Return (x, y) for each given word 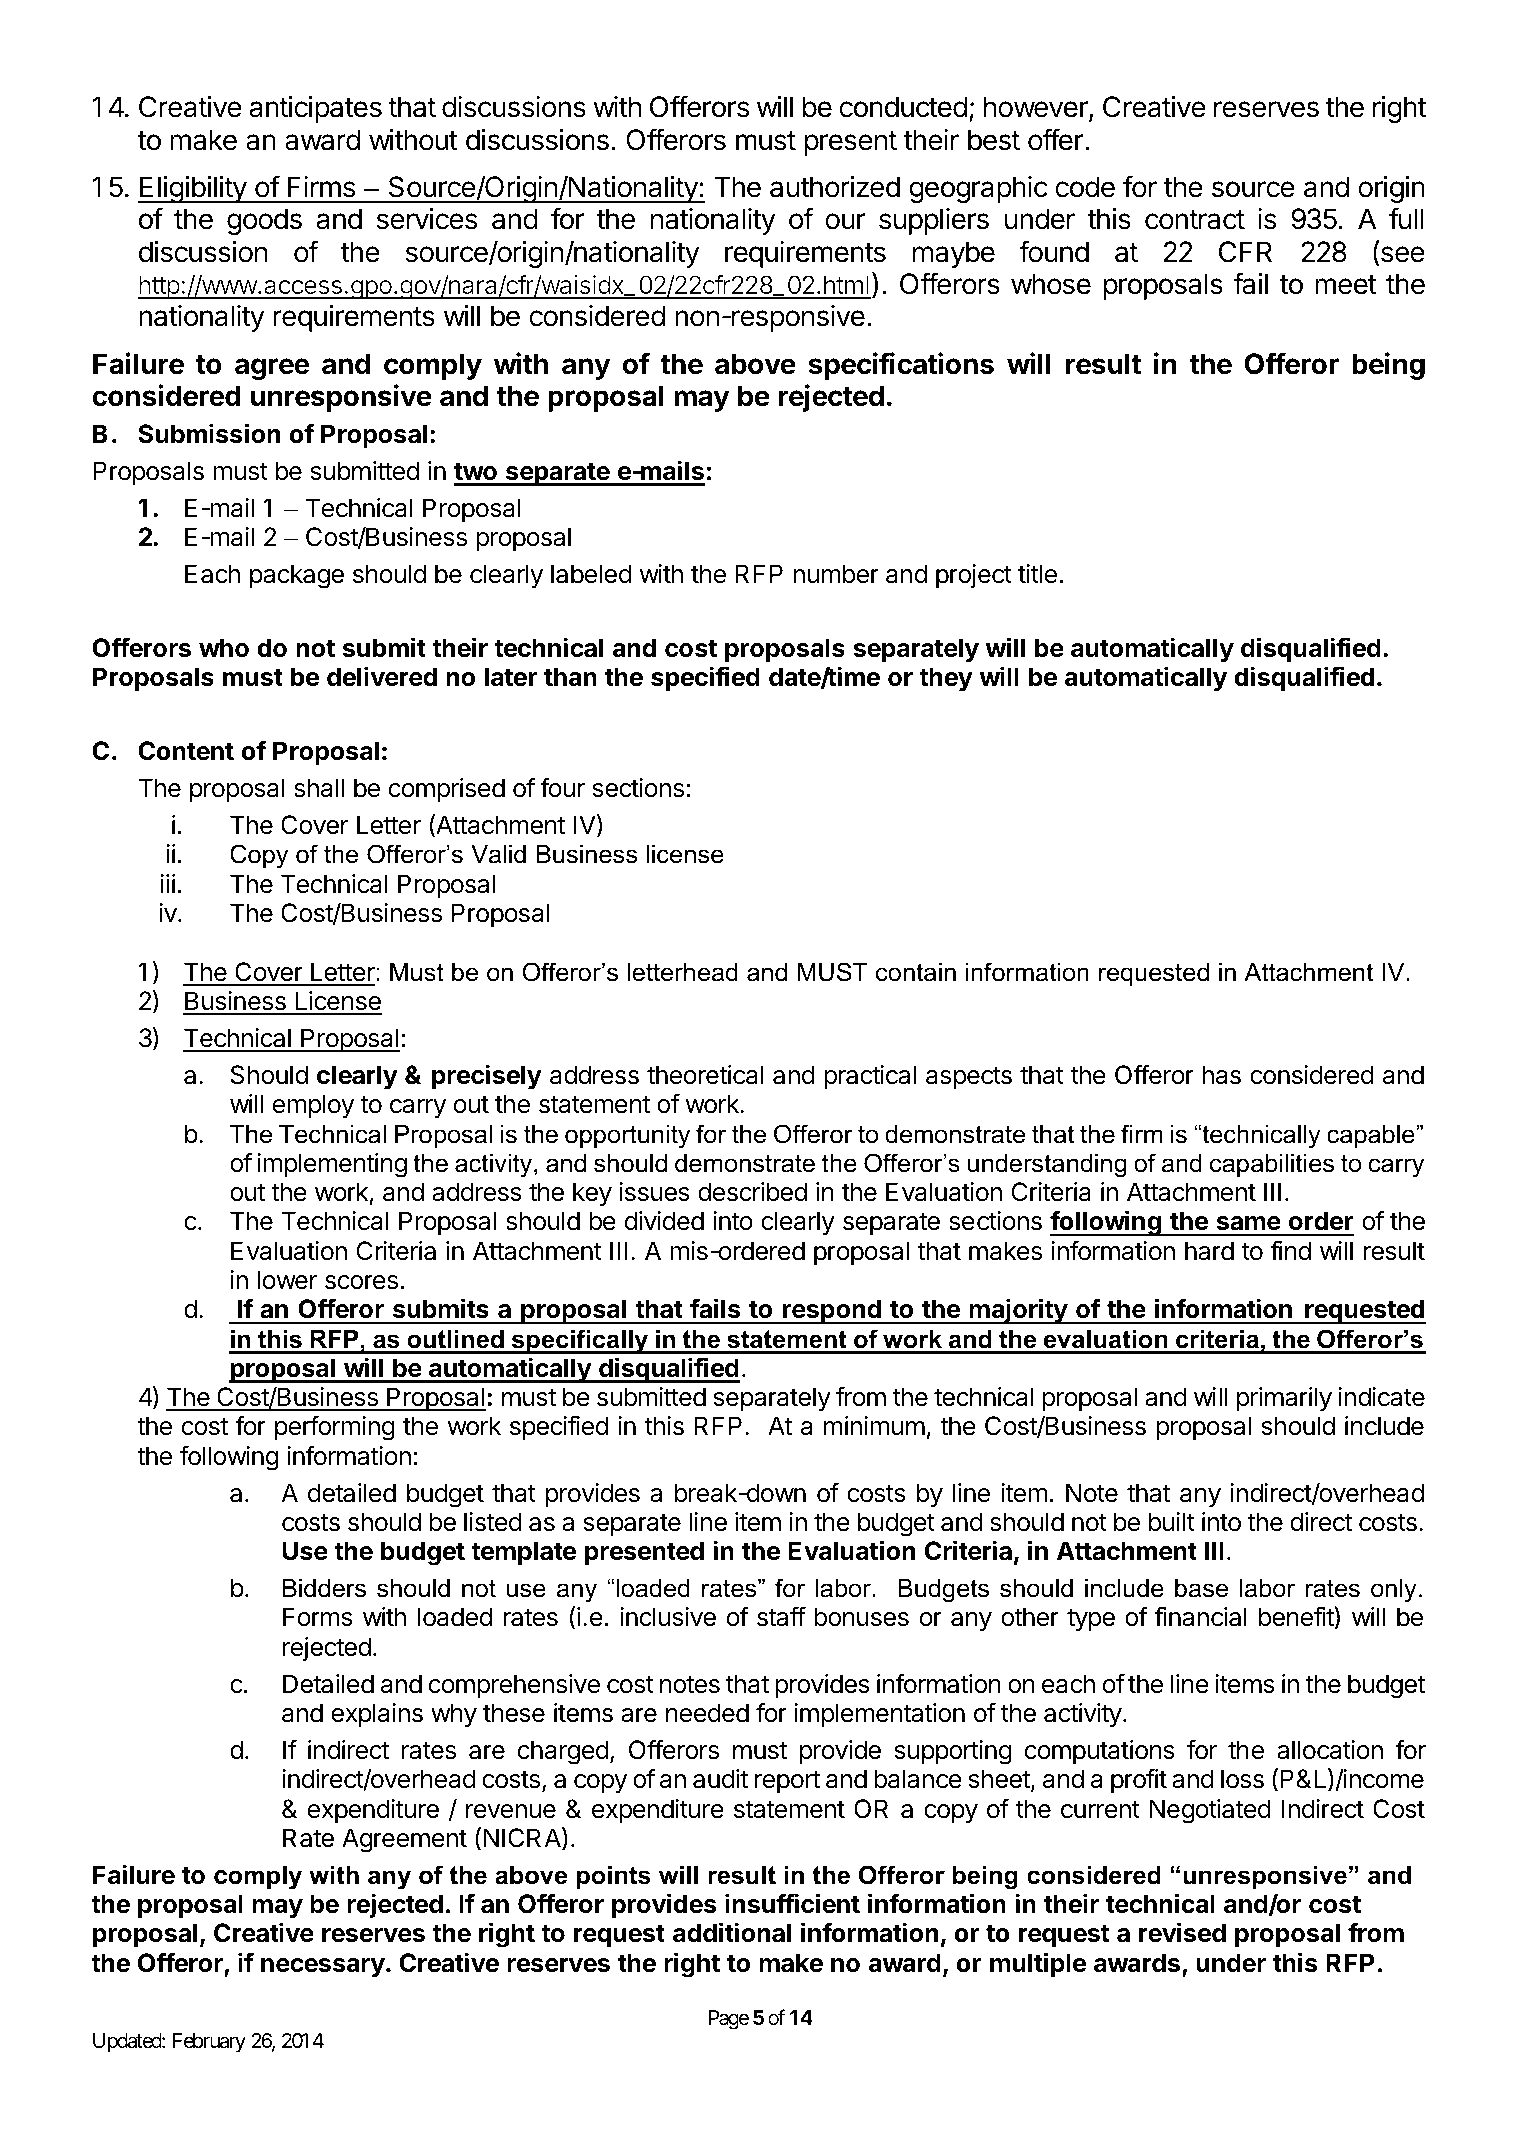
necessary (323, 1968)
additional (732, 1932)
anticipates (315, 109)
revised (1182, 1932)
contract (1195, 220)
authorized (835, 187)
